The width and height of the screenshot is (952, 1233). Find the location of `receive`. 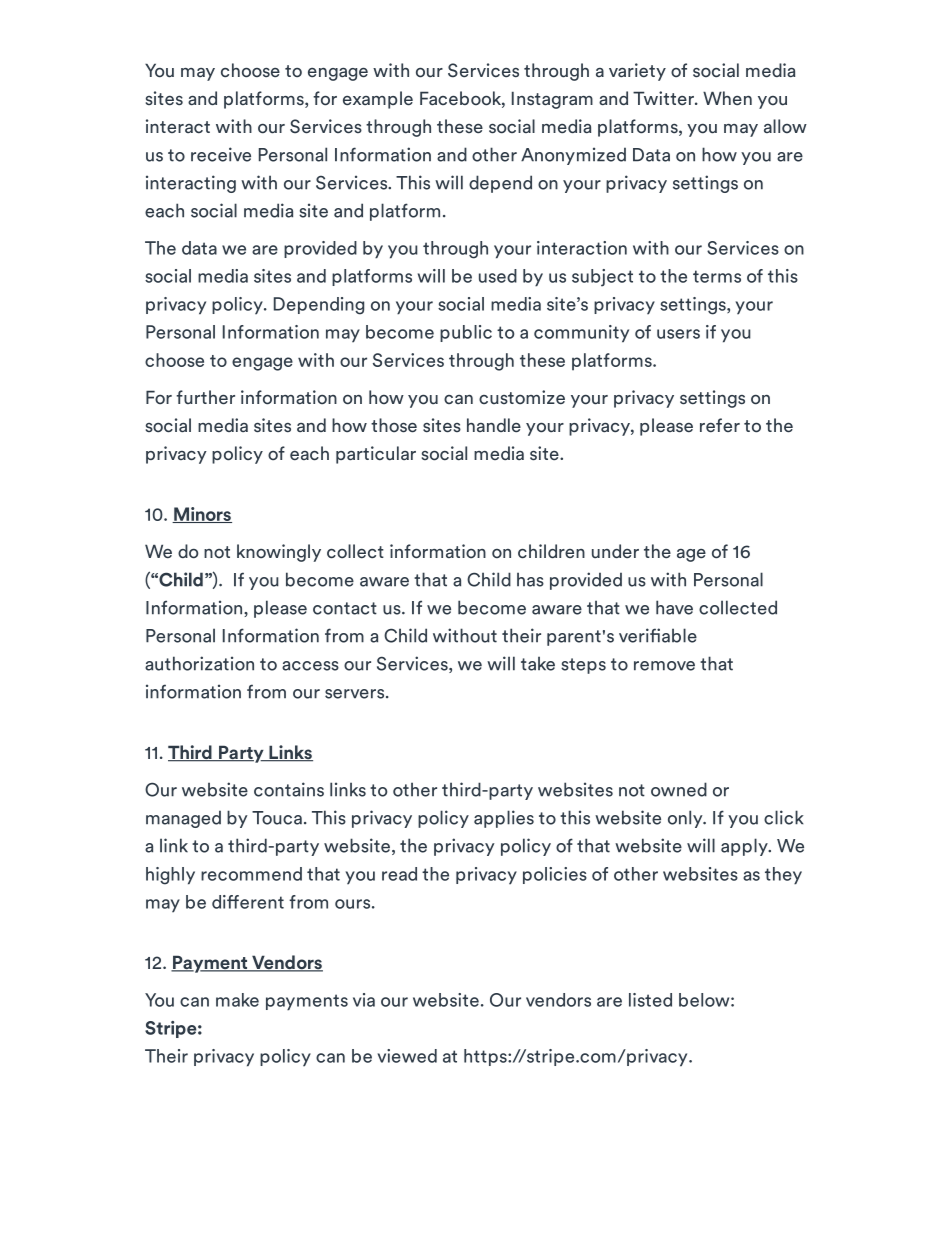

receive is located at coordinates (221, 154).
